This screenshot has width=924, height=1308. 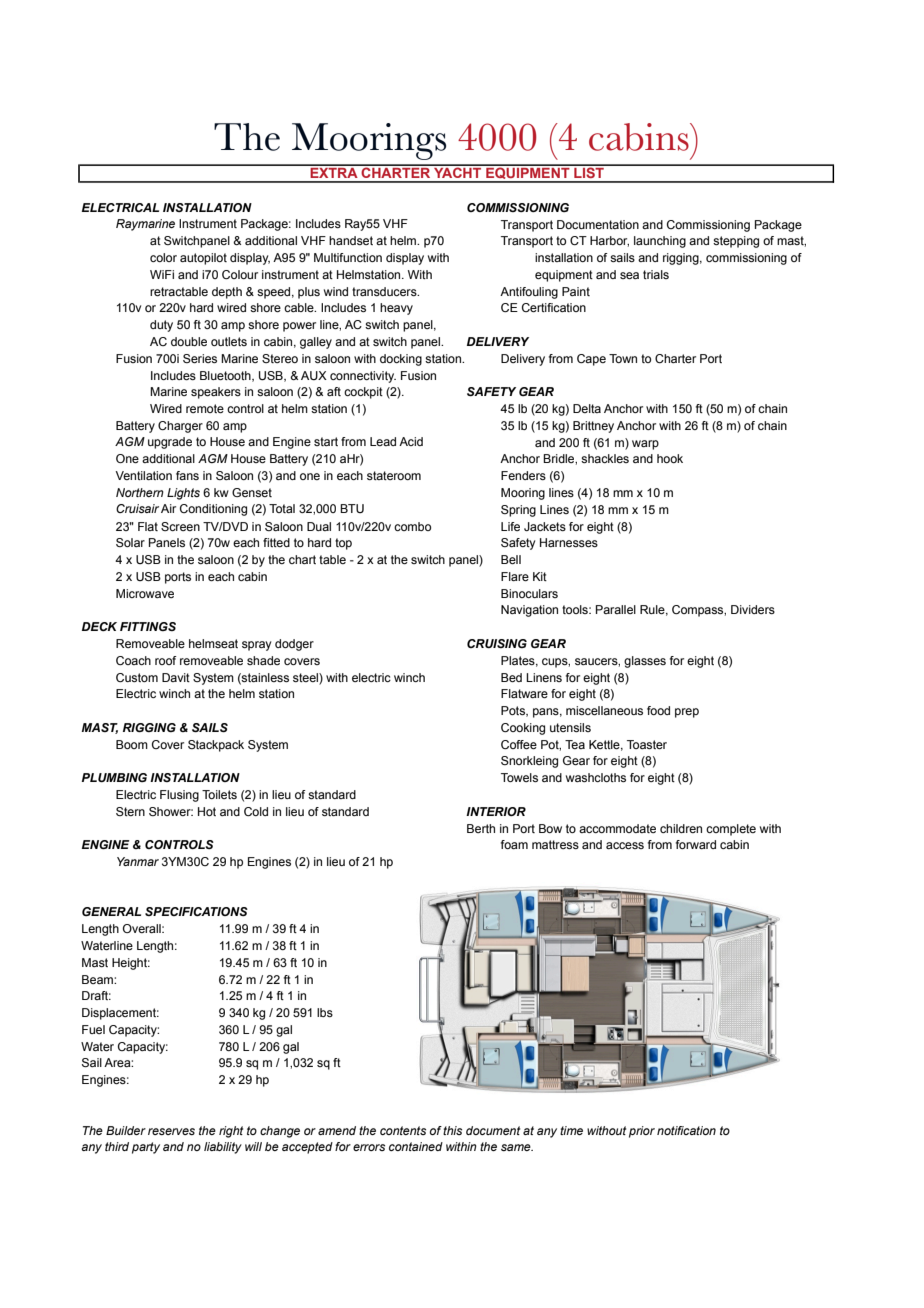 What do you see at coordinates (481, 828) in the screenshot?
I see `Berth` at bounding box center [481, 828].
